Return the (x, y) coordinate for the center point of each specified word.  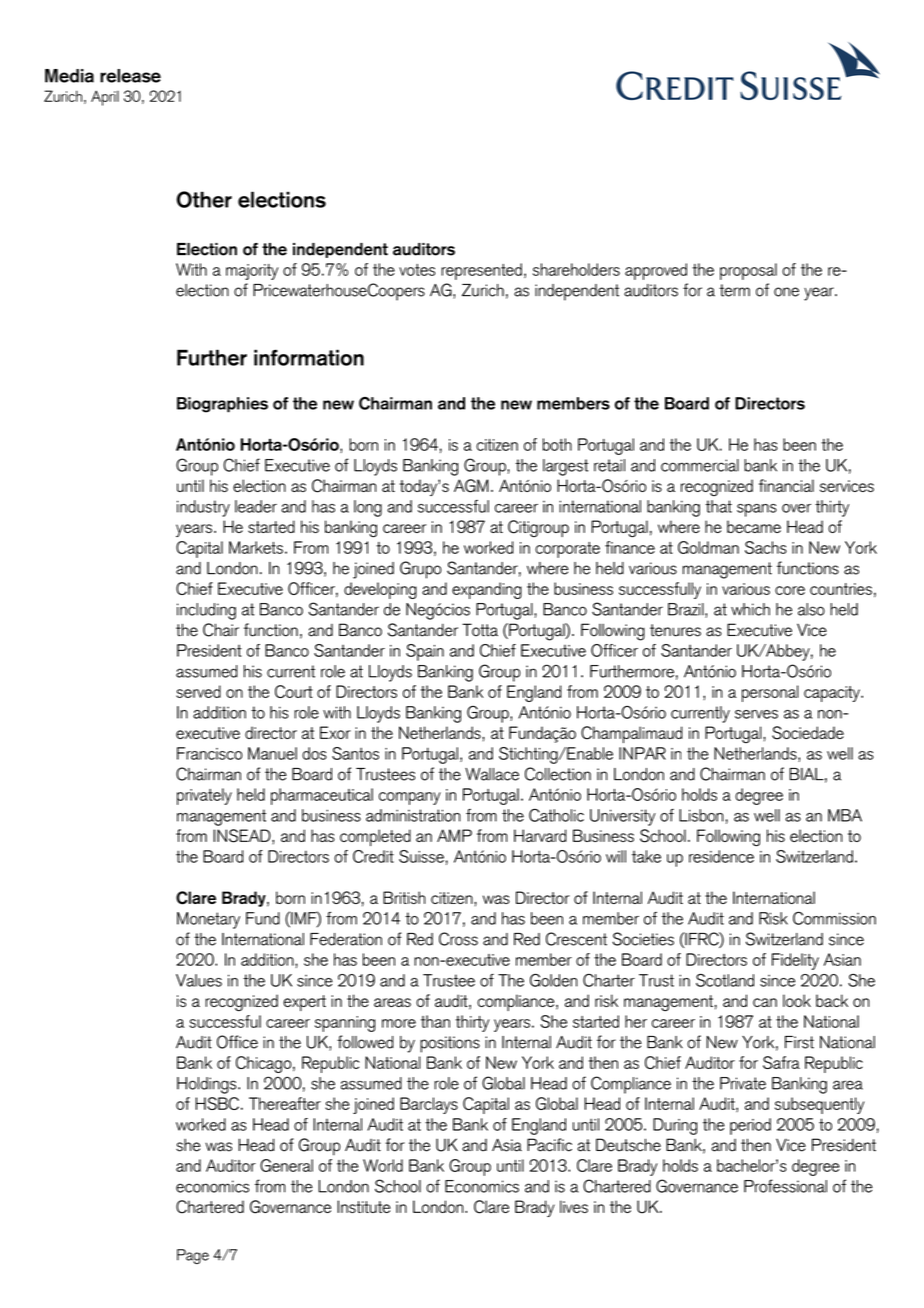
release (130, 76)
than (435, 1021)
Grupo (420, 570)
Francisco (209, 753)
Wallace (492, 774)
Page (193, 1256)
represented (481, 271)
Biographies (222, 405)
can (765, 1002)
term (734, 290)
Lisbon (701, 815)
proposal (748, 271)
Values (199, 980)
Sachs (766, 547)
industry (203, 508)
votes (417, 270)
